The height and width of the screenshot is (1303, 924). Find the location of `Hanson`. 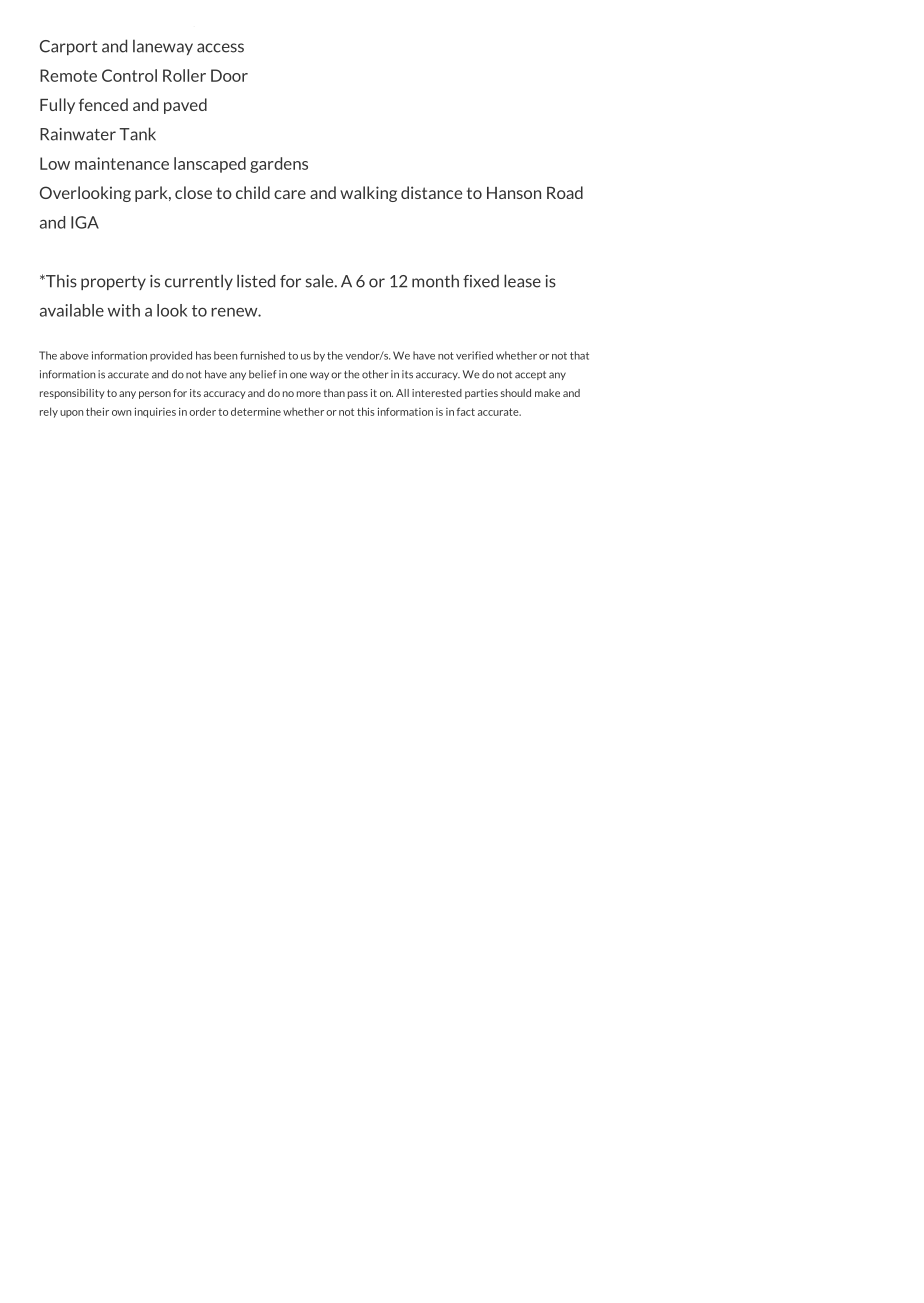

Hanson is located at coordinates (514, 193).
